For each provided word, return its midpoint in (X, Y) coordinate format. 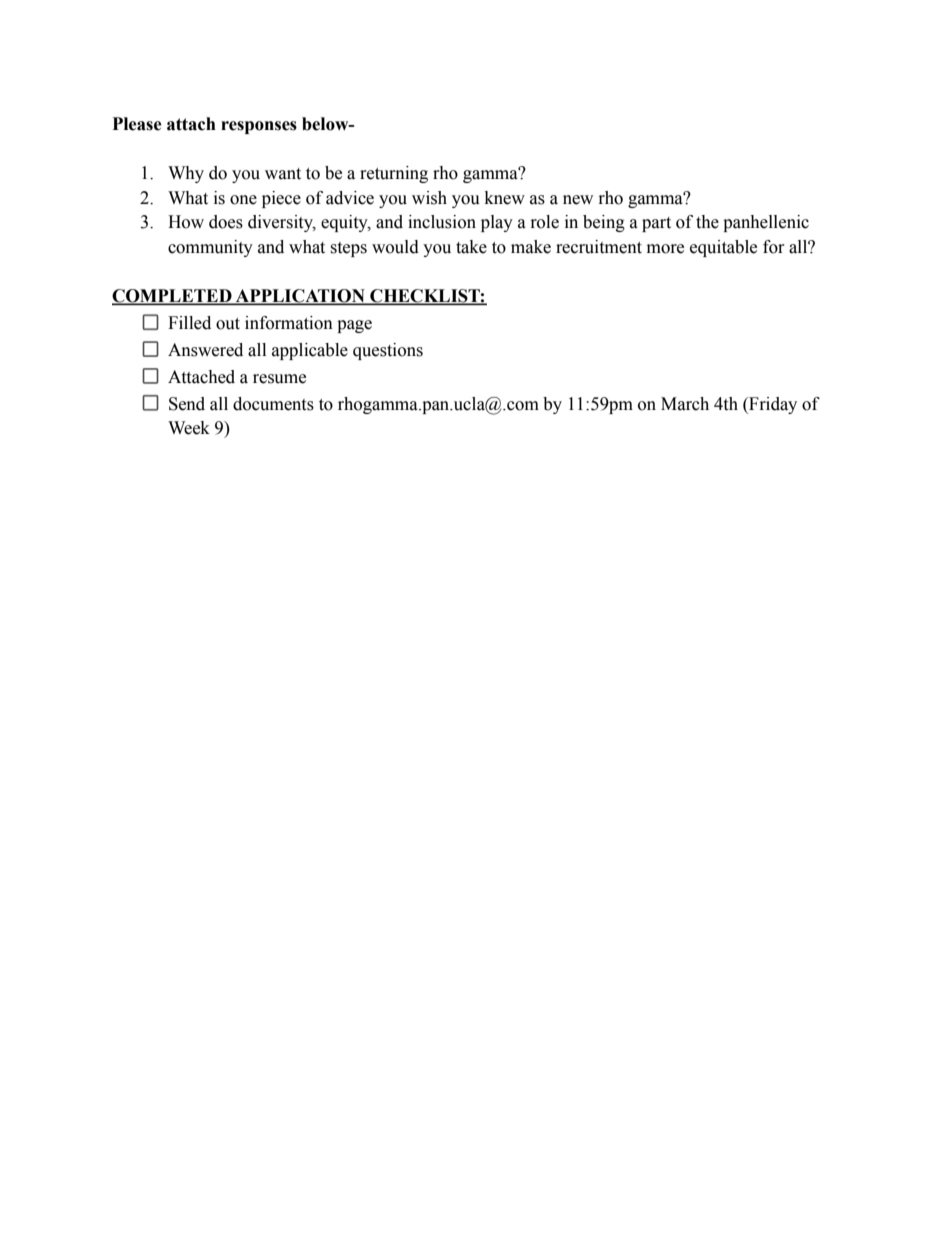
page (354, 326)
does (226, 222)
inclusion (442, 222)
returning (394, 174)
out (228, 324)
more (665, 249)
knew (505, 198)
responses (259, 127)
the (707, 222)
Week (189, 428)
